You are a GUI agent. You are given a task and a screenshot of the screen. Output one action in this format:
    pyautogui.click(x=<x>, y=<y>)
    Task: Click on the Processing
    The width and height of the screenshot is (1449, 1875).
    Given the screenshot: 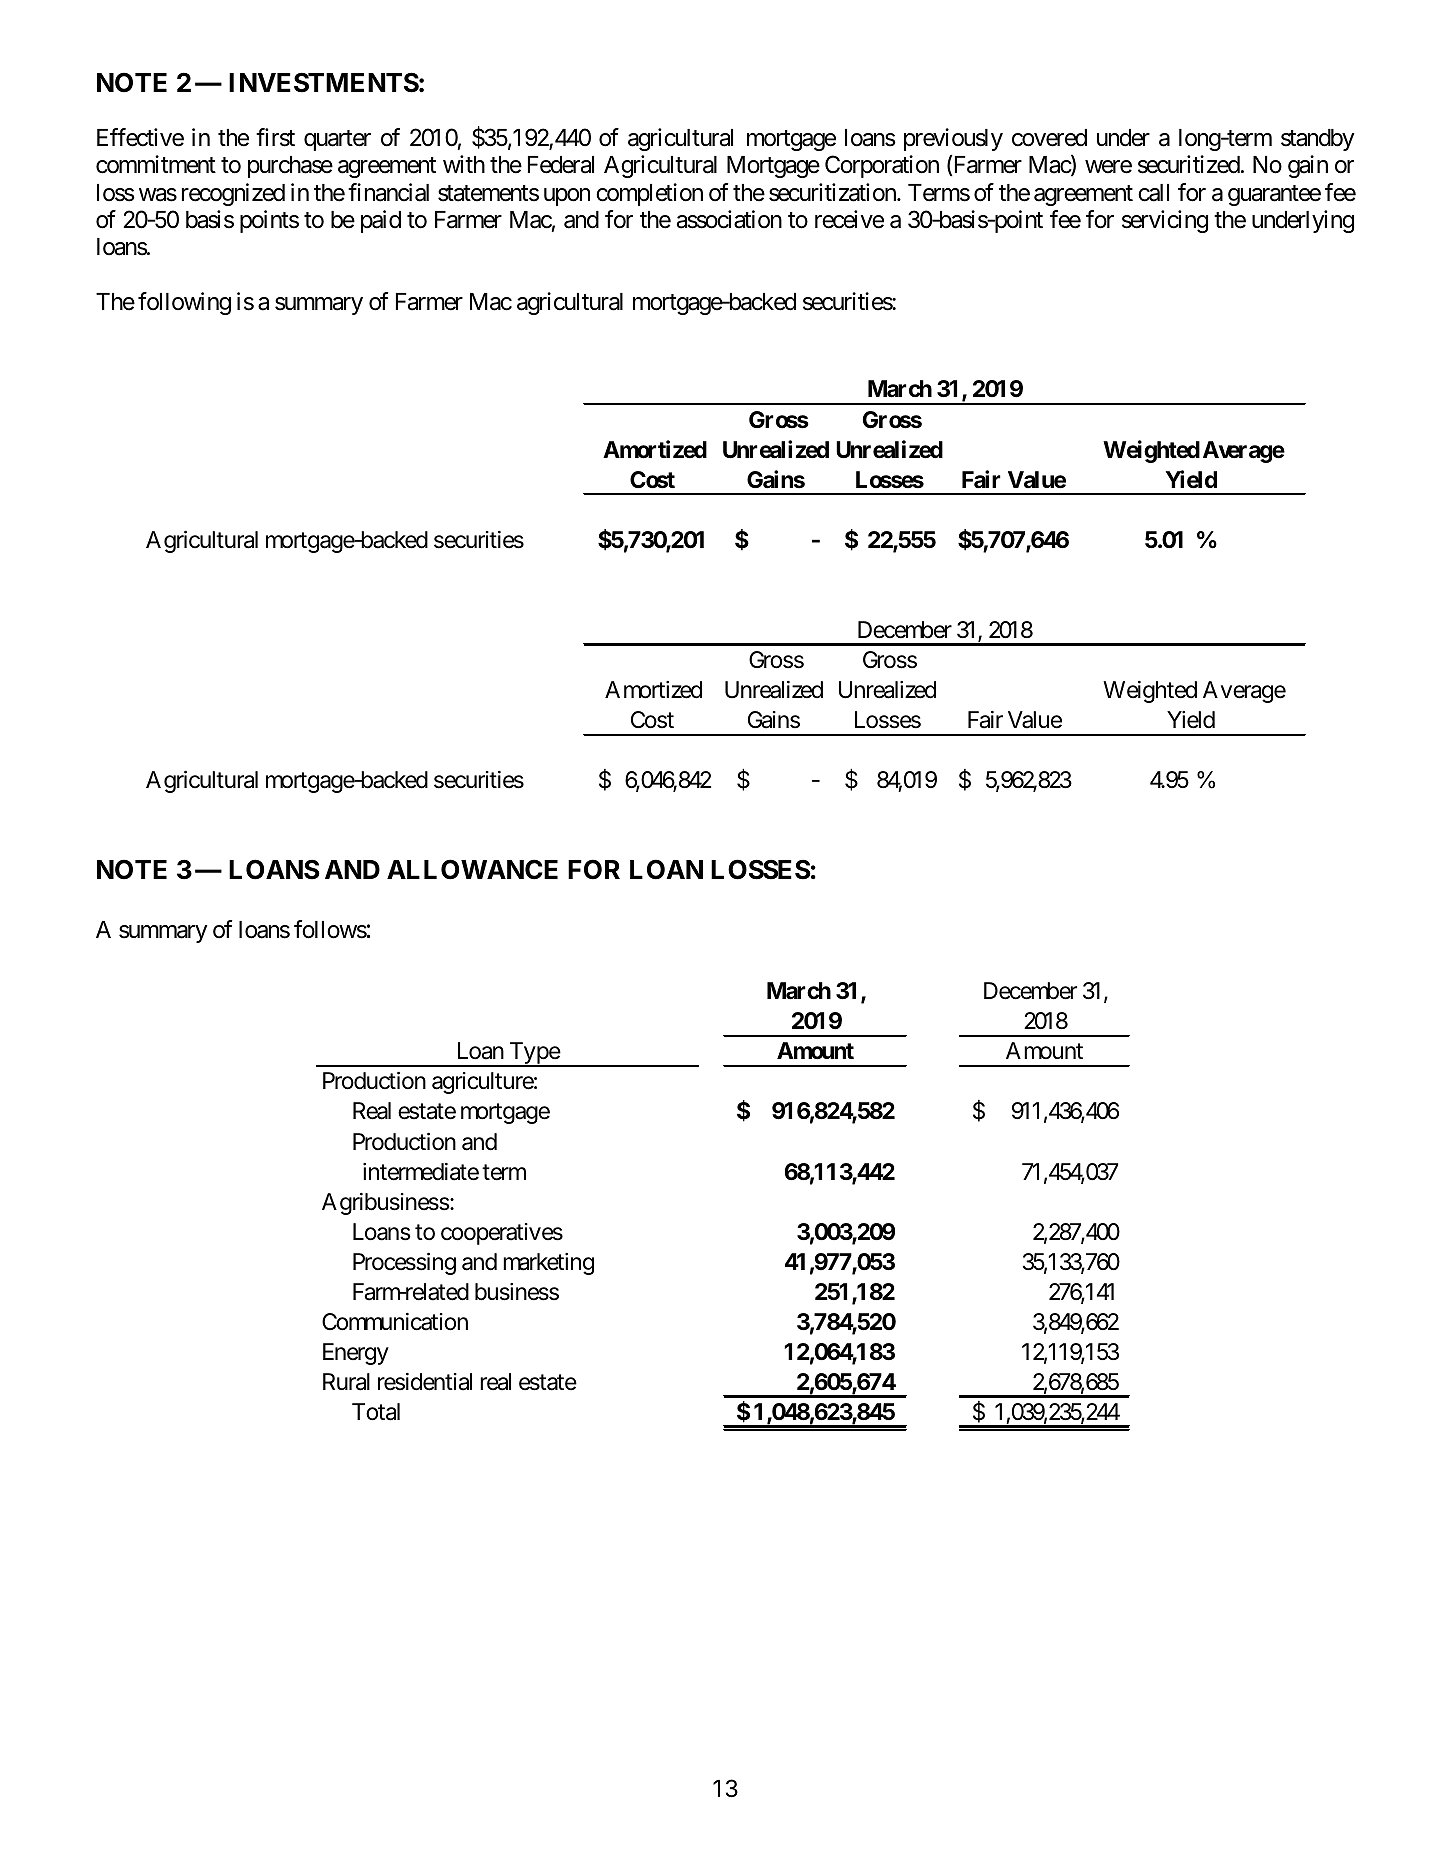 What is the action you would take?
    pyautogui.click(x=404, y=1264)
